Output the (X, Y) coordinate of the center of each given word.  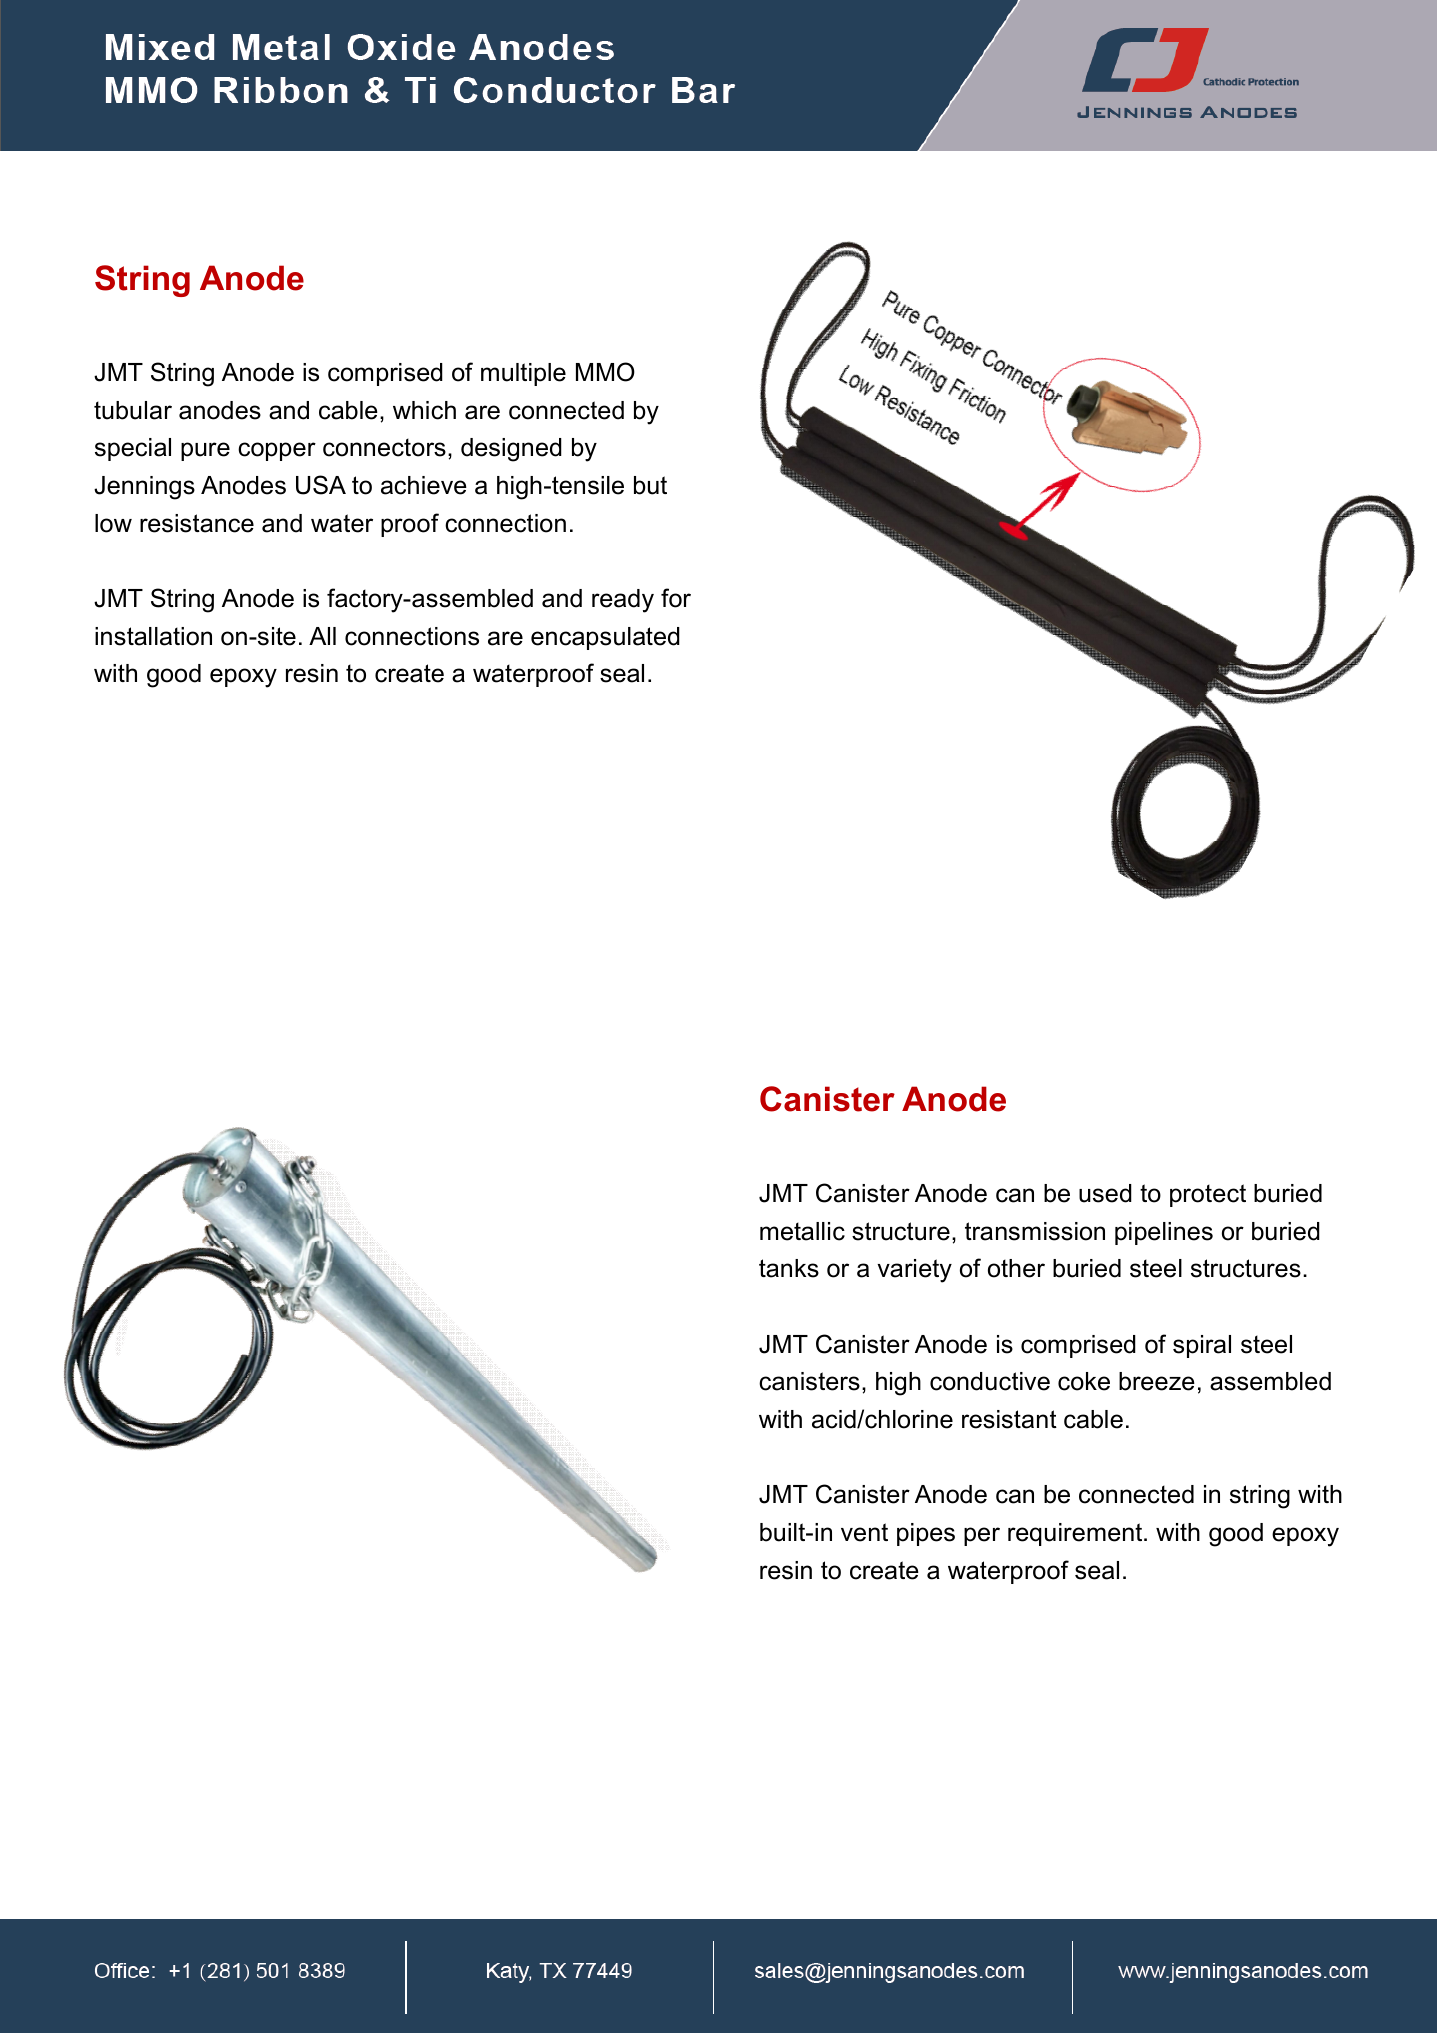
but (650, 485)
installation (153, 636)
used (1105, 1193)
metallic (802, 1231)
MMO (605, 372)
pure (205, 451)
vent (864, 1532)
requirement (1076, 1534)
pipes (926, 1534)
